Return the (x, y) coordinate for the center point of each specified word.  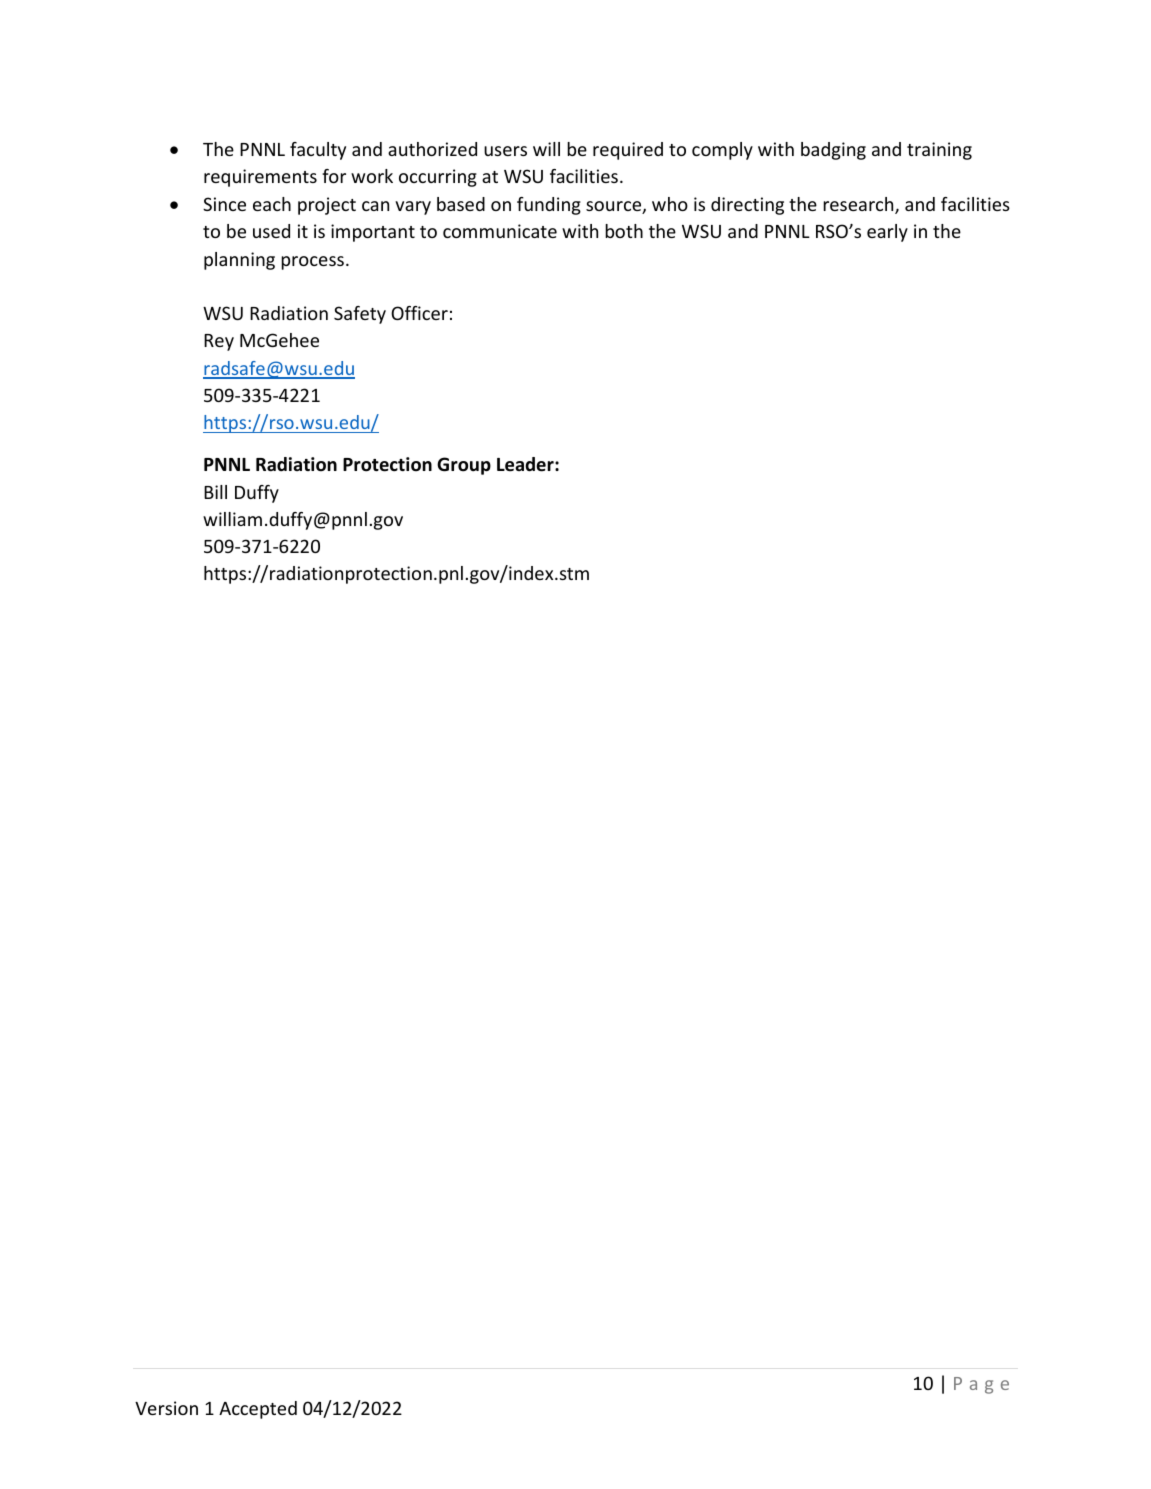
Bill (215, 492)
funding (549, 206)
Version (166, 1408)
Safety (360, 315)
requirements (260, 178)
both (624, 231)
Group (464, 466)
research (859, 205)
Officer (419, 313)
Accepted (258, 1410)
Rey (219, 342)
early (887, 233)
